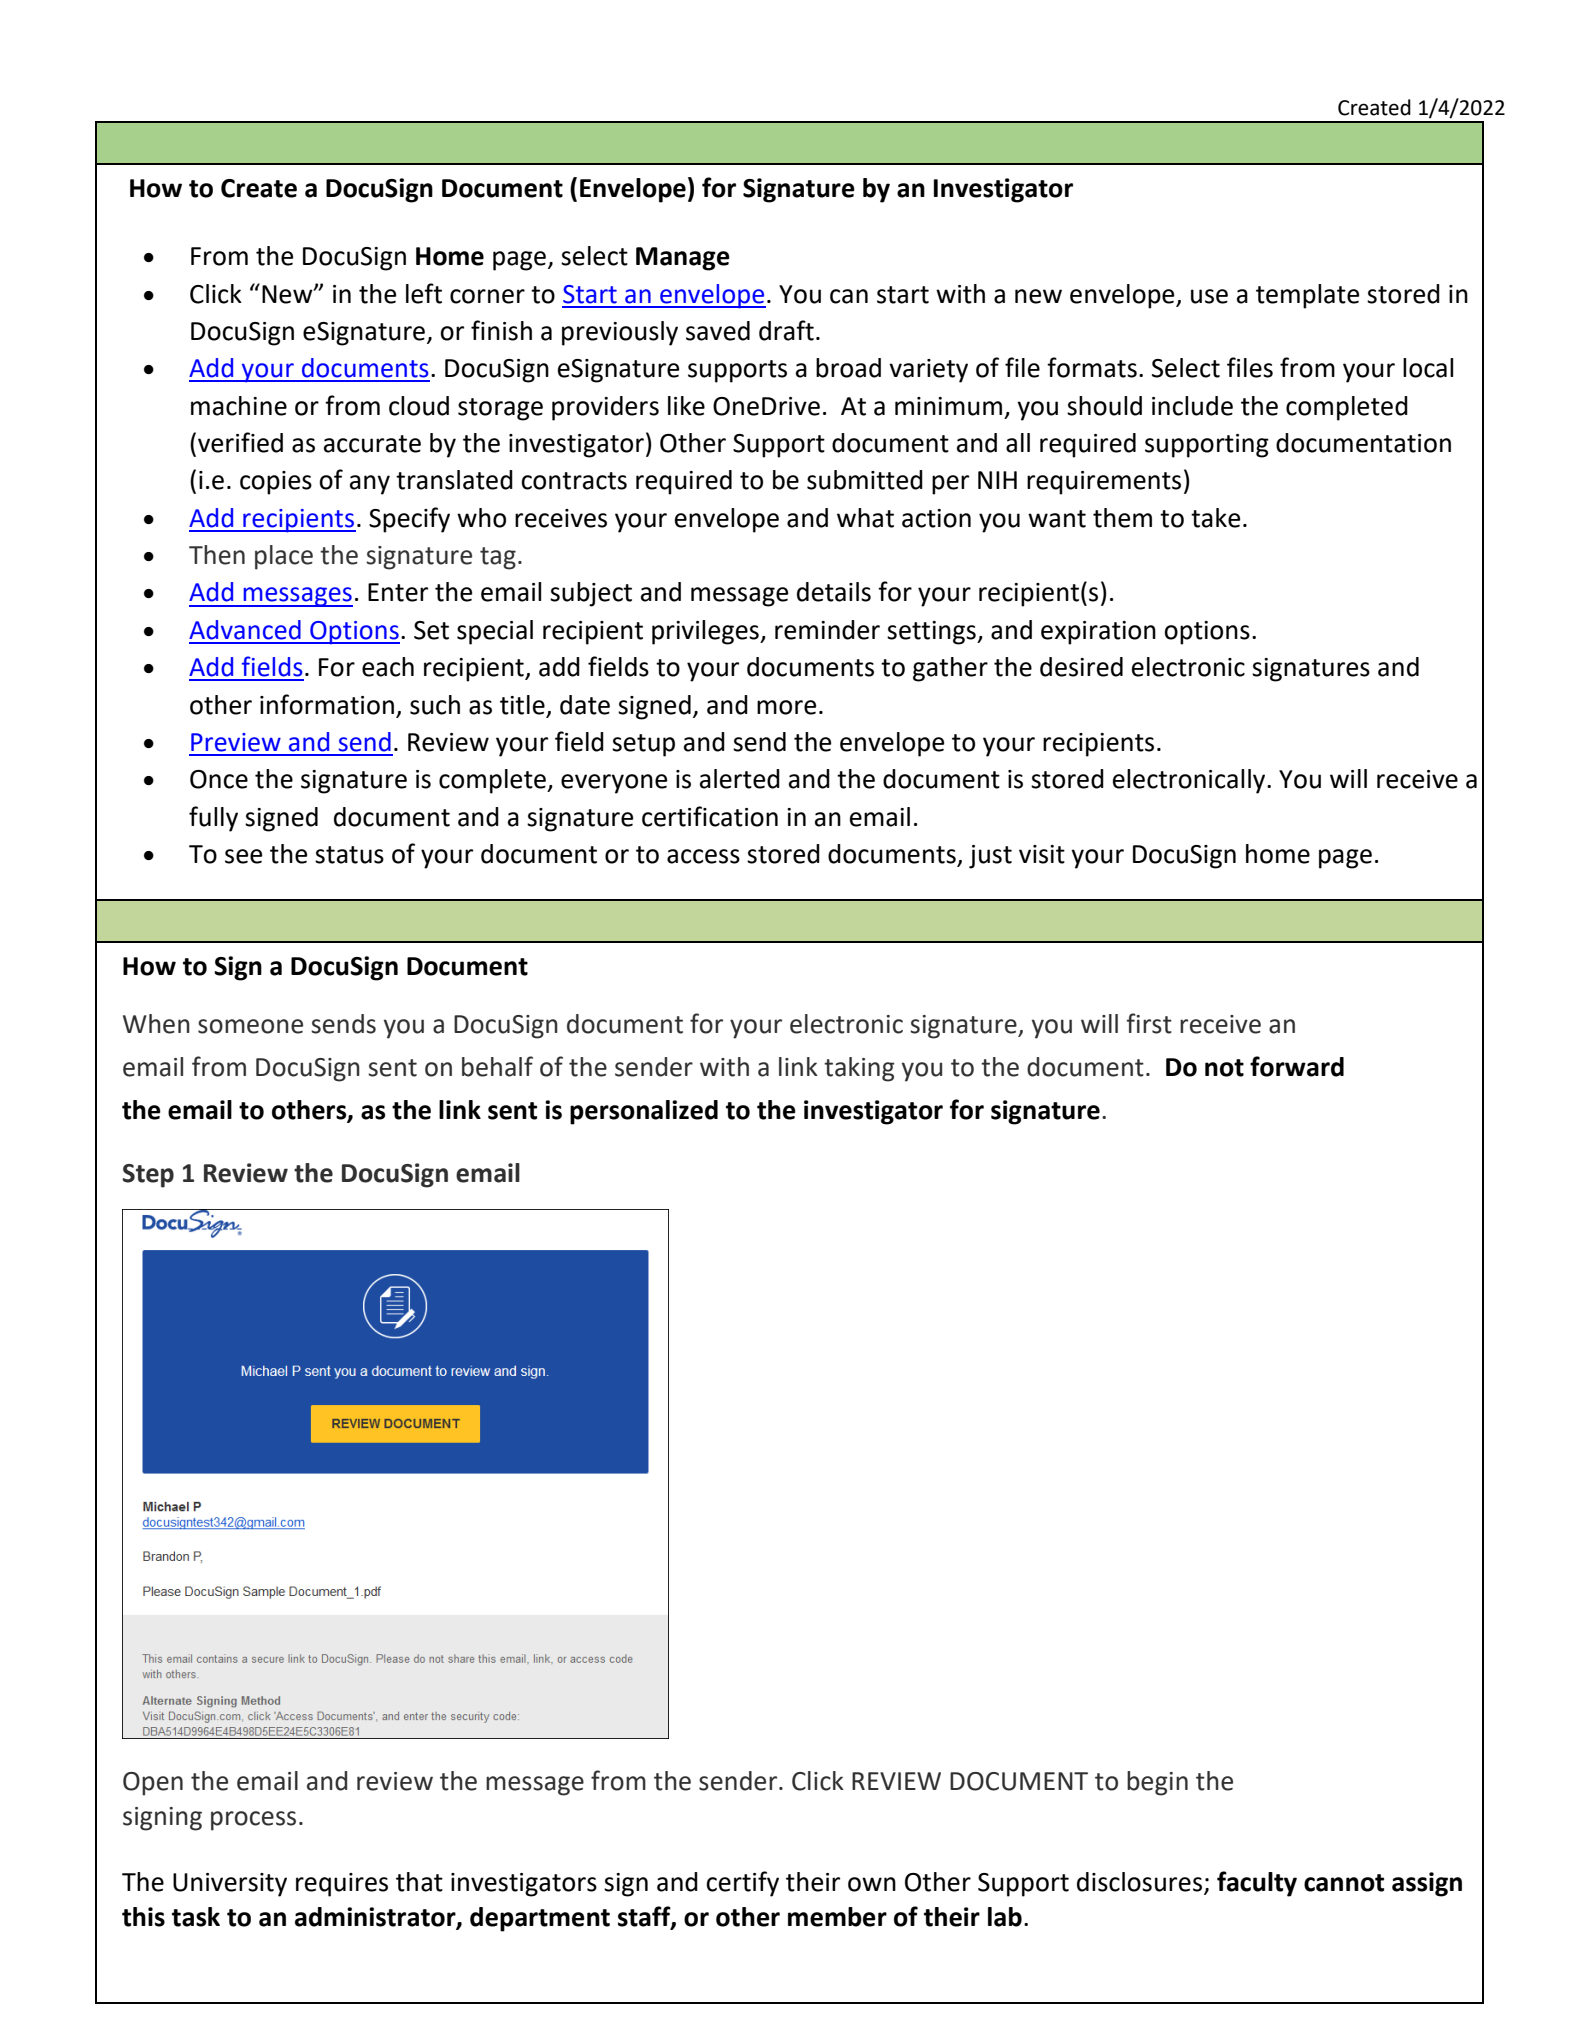 This page has width=1578, height=2042. I want to click on requires, so click(342, 1885).
